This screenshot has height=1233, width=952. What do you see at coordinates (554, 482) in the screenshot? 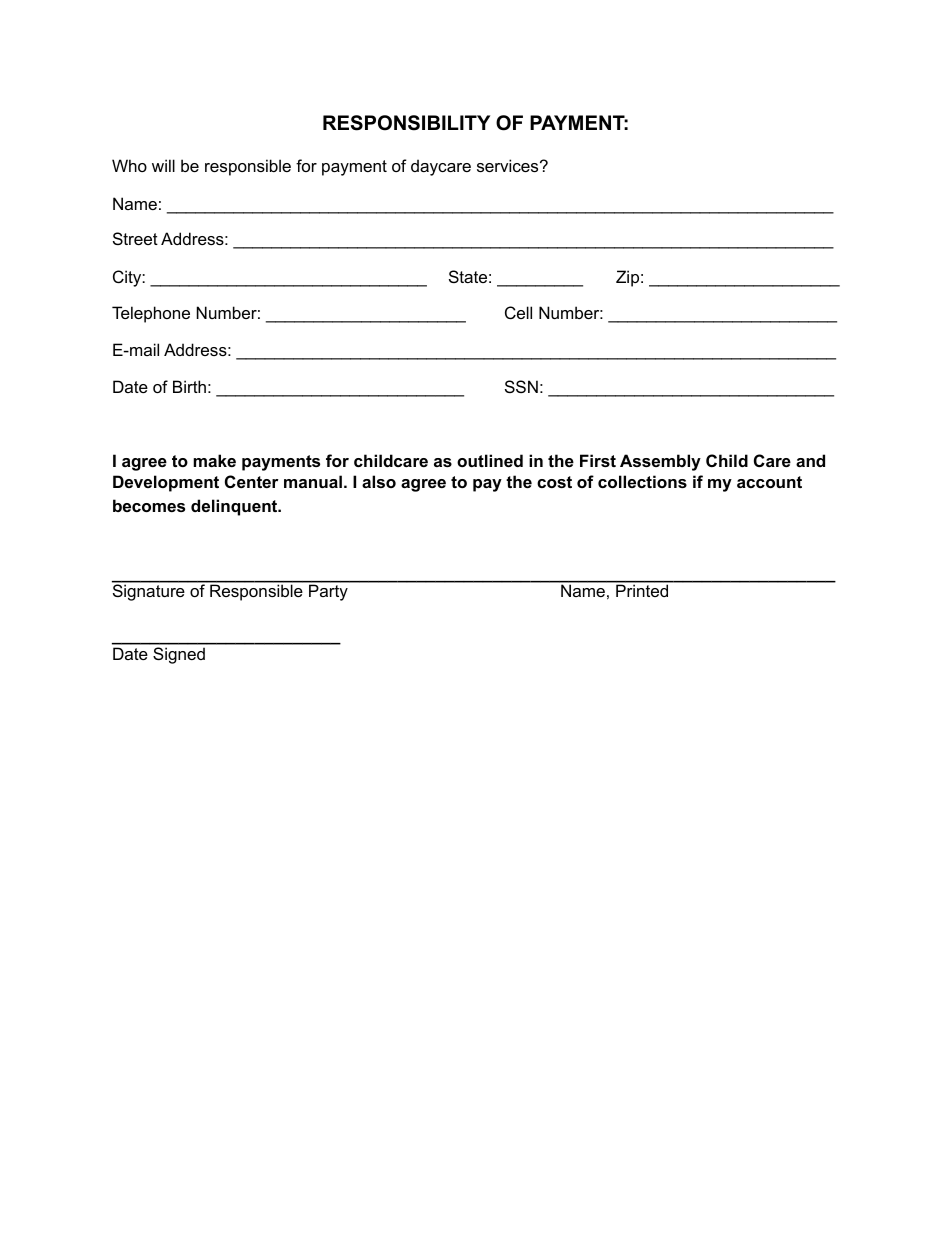
I see `cost` at bounding box center [554, 482].
